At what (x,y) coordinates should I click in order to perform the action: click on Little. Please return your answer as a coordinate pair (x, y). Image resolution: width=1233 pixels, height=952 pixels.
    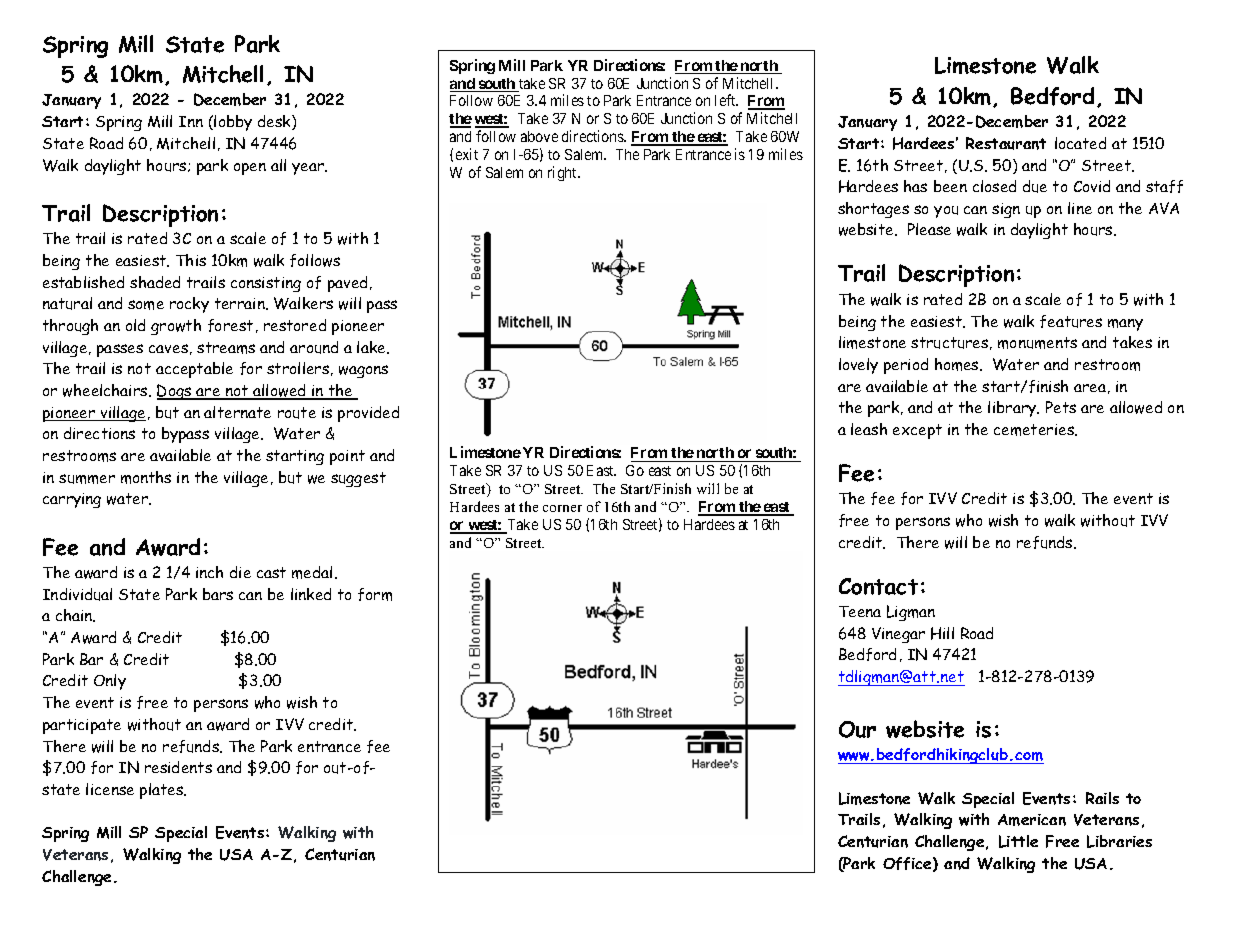
    Looking at the image, I should click on (1018, 841).
